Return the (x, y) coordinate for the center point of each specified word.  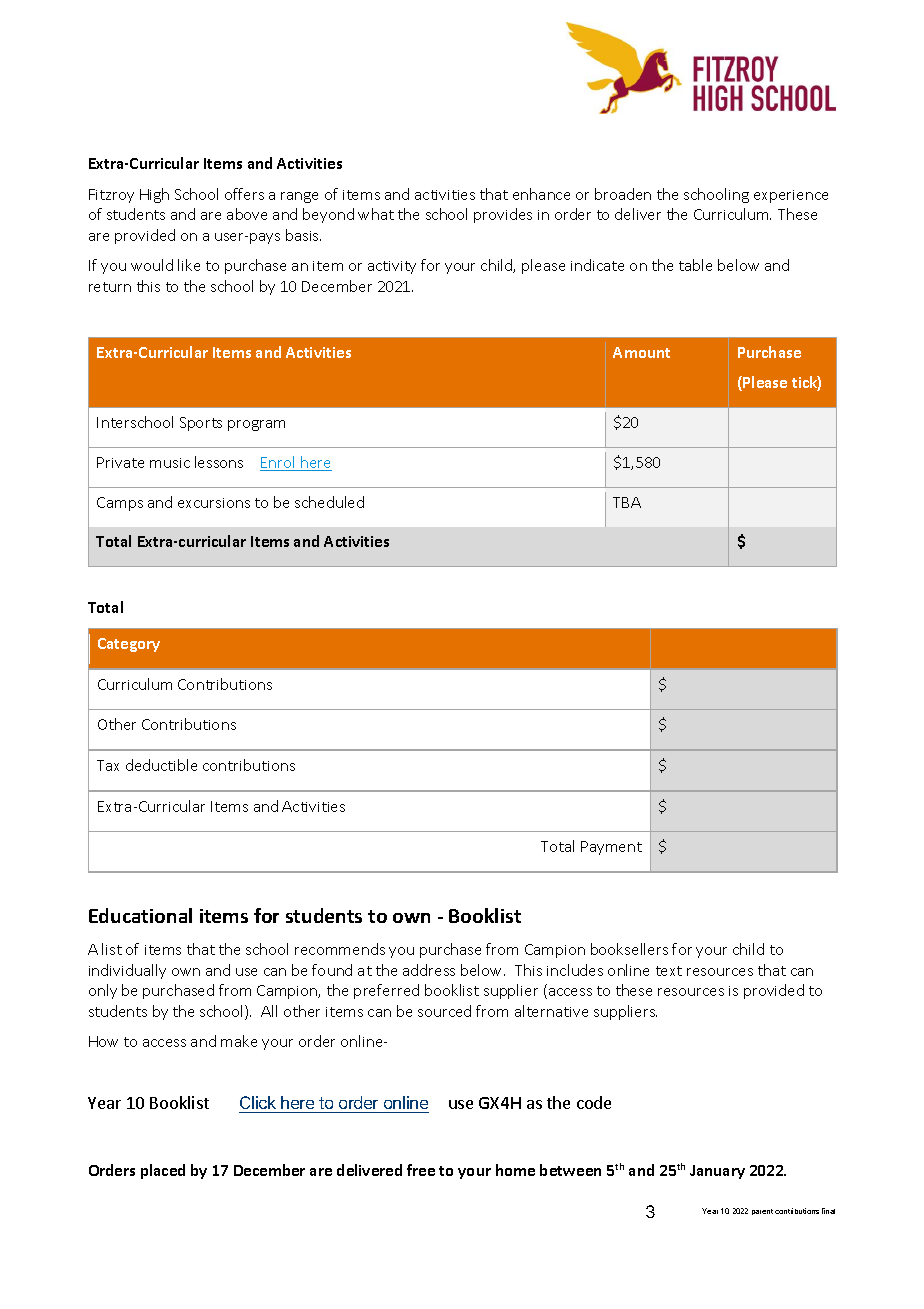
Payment (611, 848)
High (154, 195)
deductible (161, 765)
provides (503, 215)
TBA (627, 502)
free (421, 1170)
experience (791, 196)
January (717, 1172)
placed (163, 1171)
